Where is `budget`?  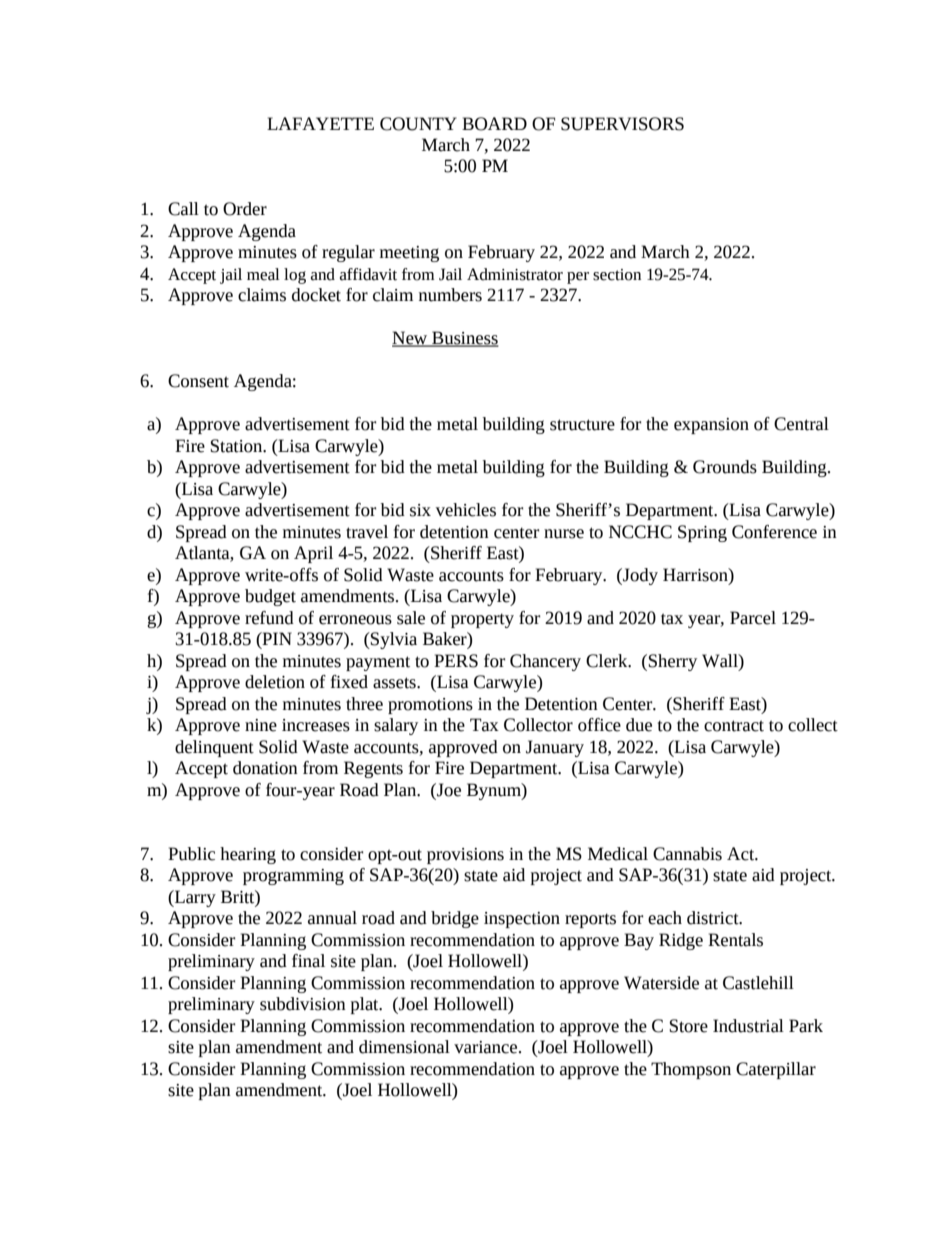 budget is located at coordinates (270, 597).
